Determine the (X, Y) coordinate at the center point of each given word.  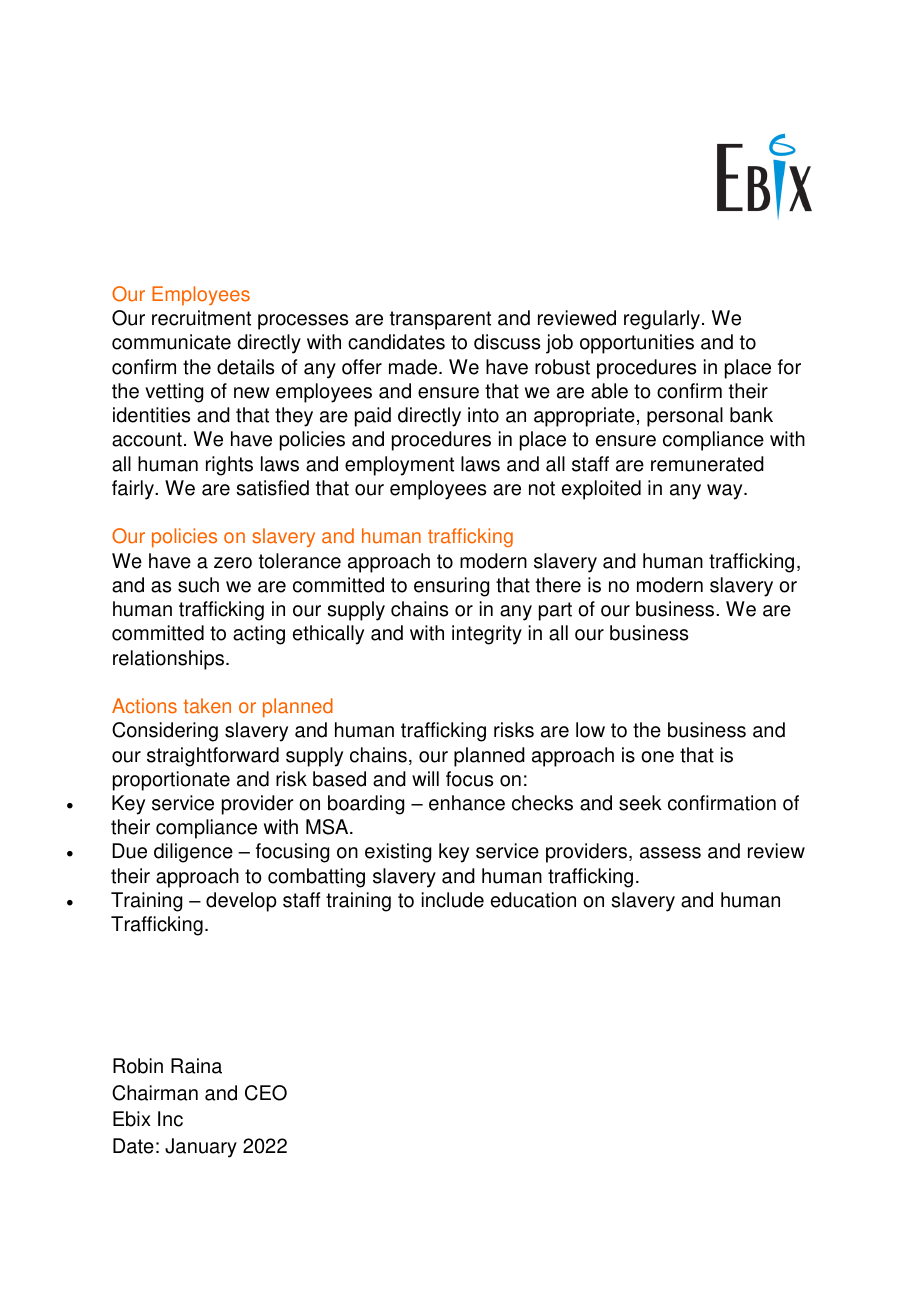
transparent (440, 320)
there (558, 585)
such (198, 585)
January (201, 1148)
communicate (171, 342)
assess (670, 853)
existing (398, 853)
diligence (193, 853)
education (533, 900)
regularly (663, 320)
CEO (266, 1093)
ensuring (451, 587)
